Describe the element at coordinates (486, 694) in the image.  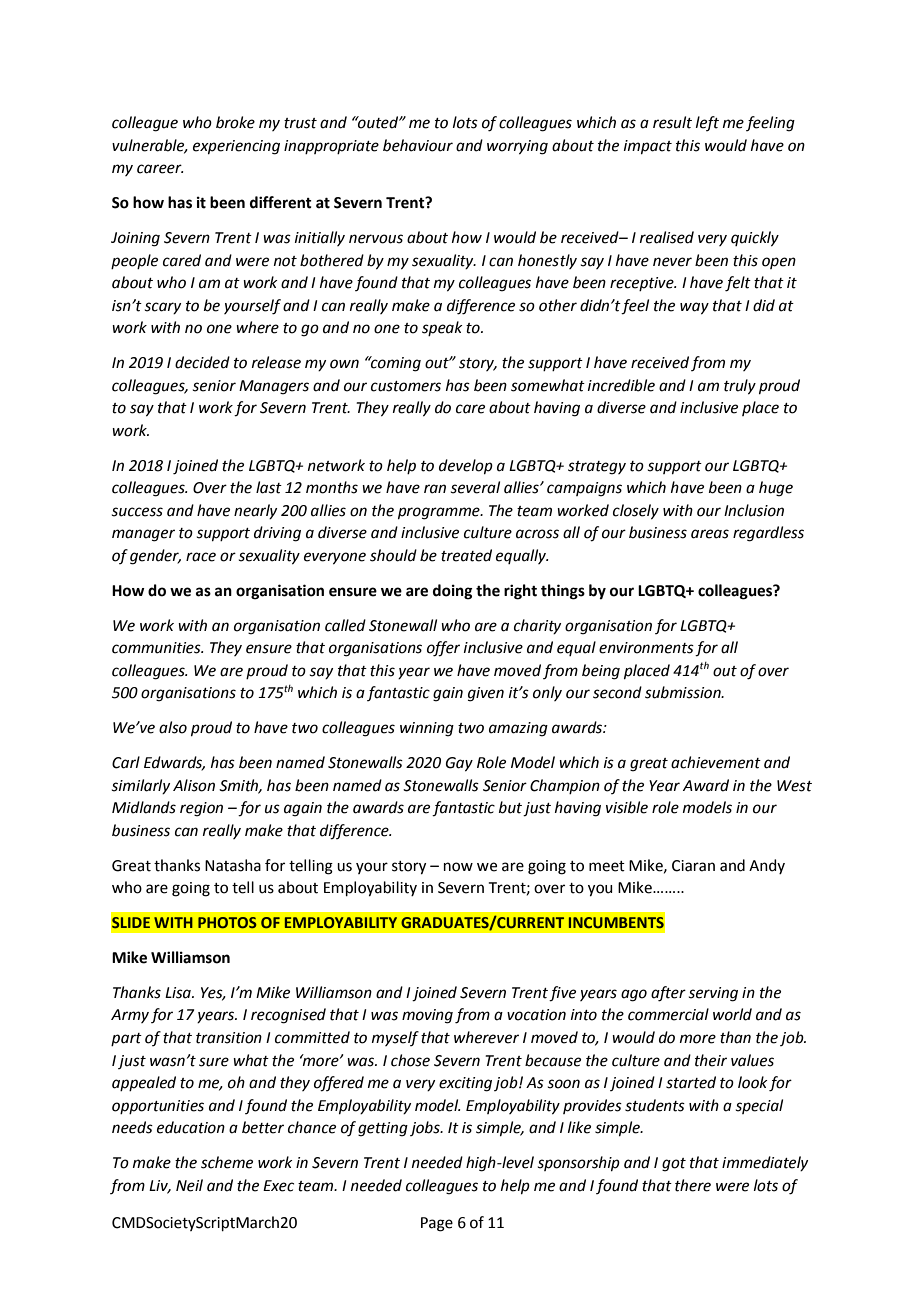
I see `given` at that location.
